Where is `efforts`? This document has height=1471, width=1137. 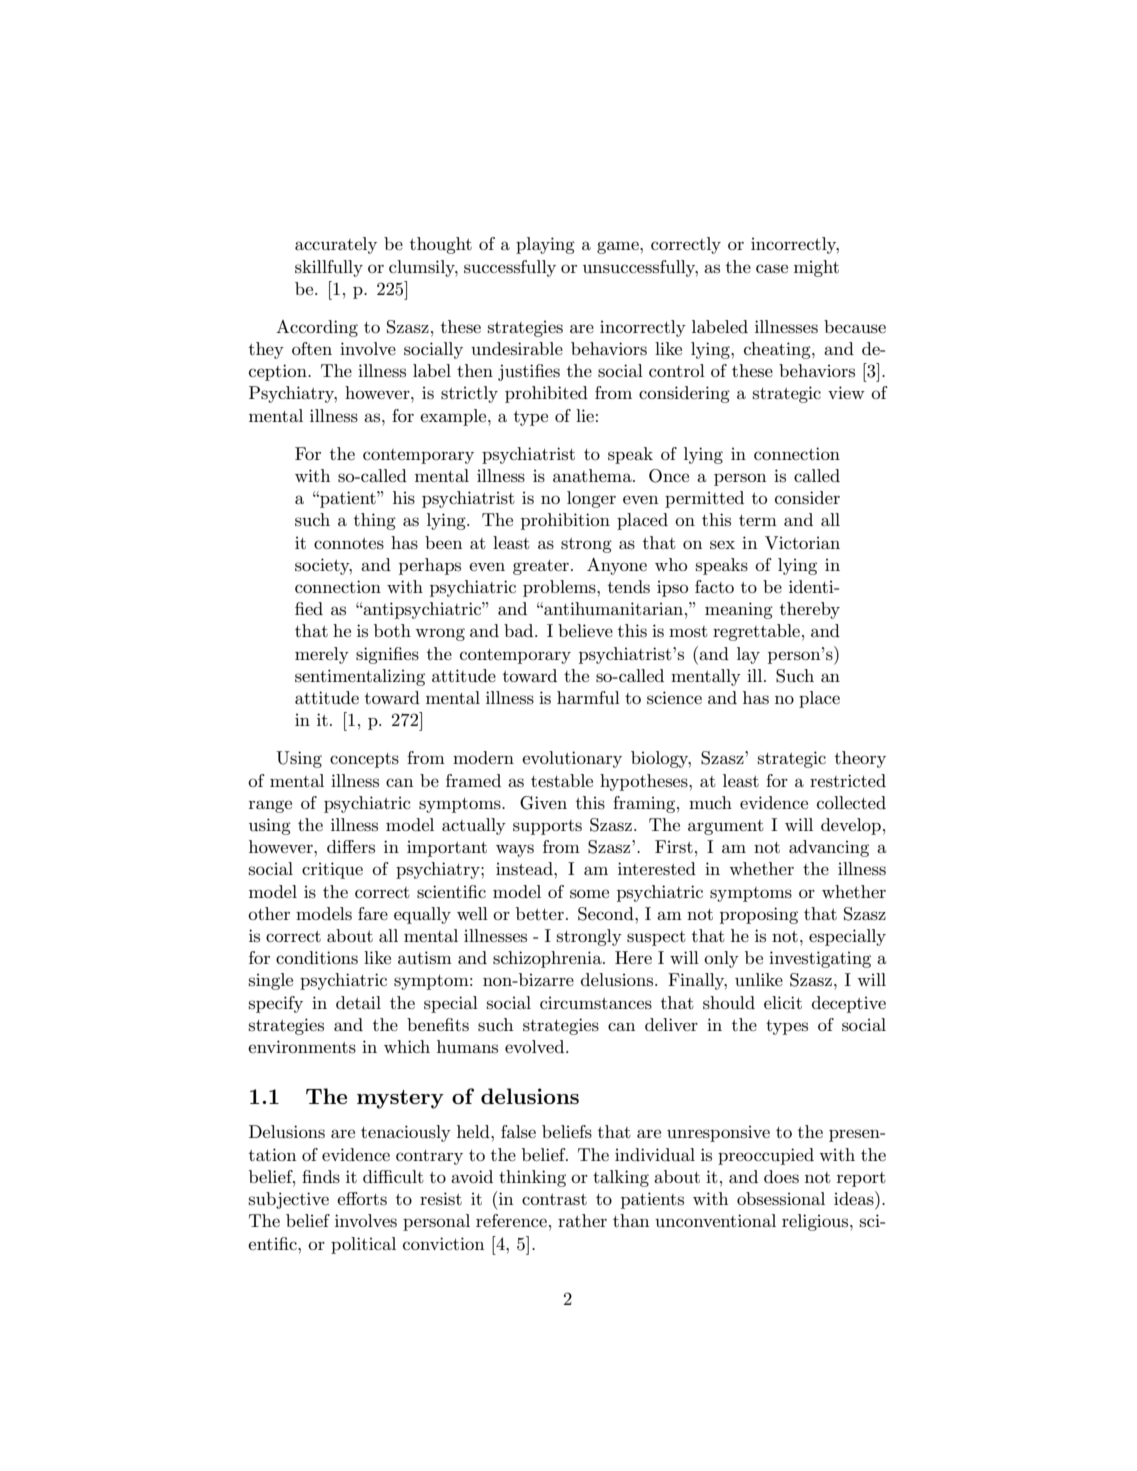 efforts is located at coordinates (362, 1199).
